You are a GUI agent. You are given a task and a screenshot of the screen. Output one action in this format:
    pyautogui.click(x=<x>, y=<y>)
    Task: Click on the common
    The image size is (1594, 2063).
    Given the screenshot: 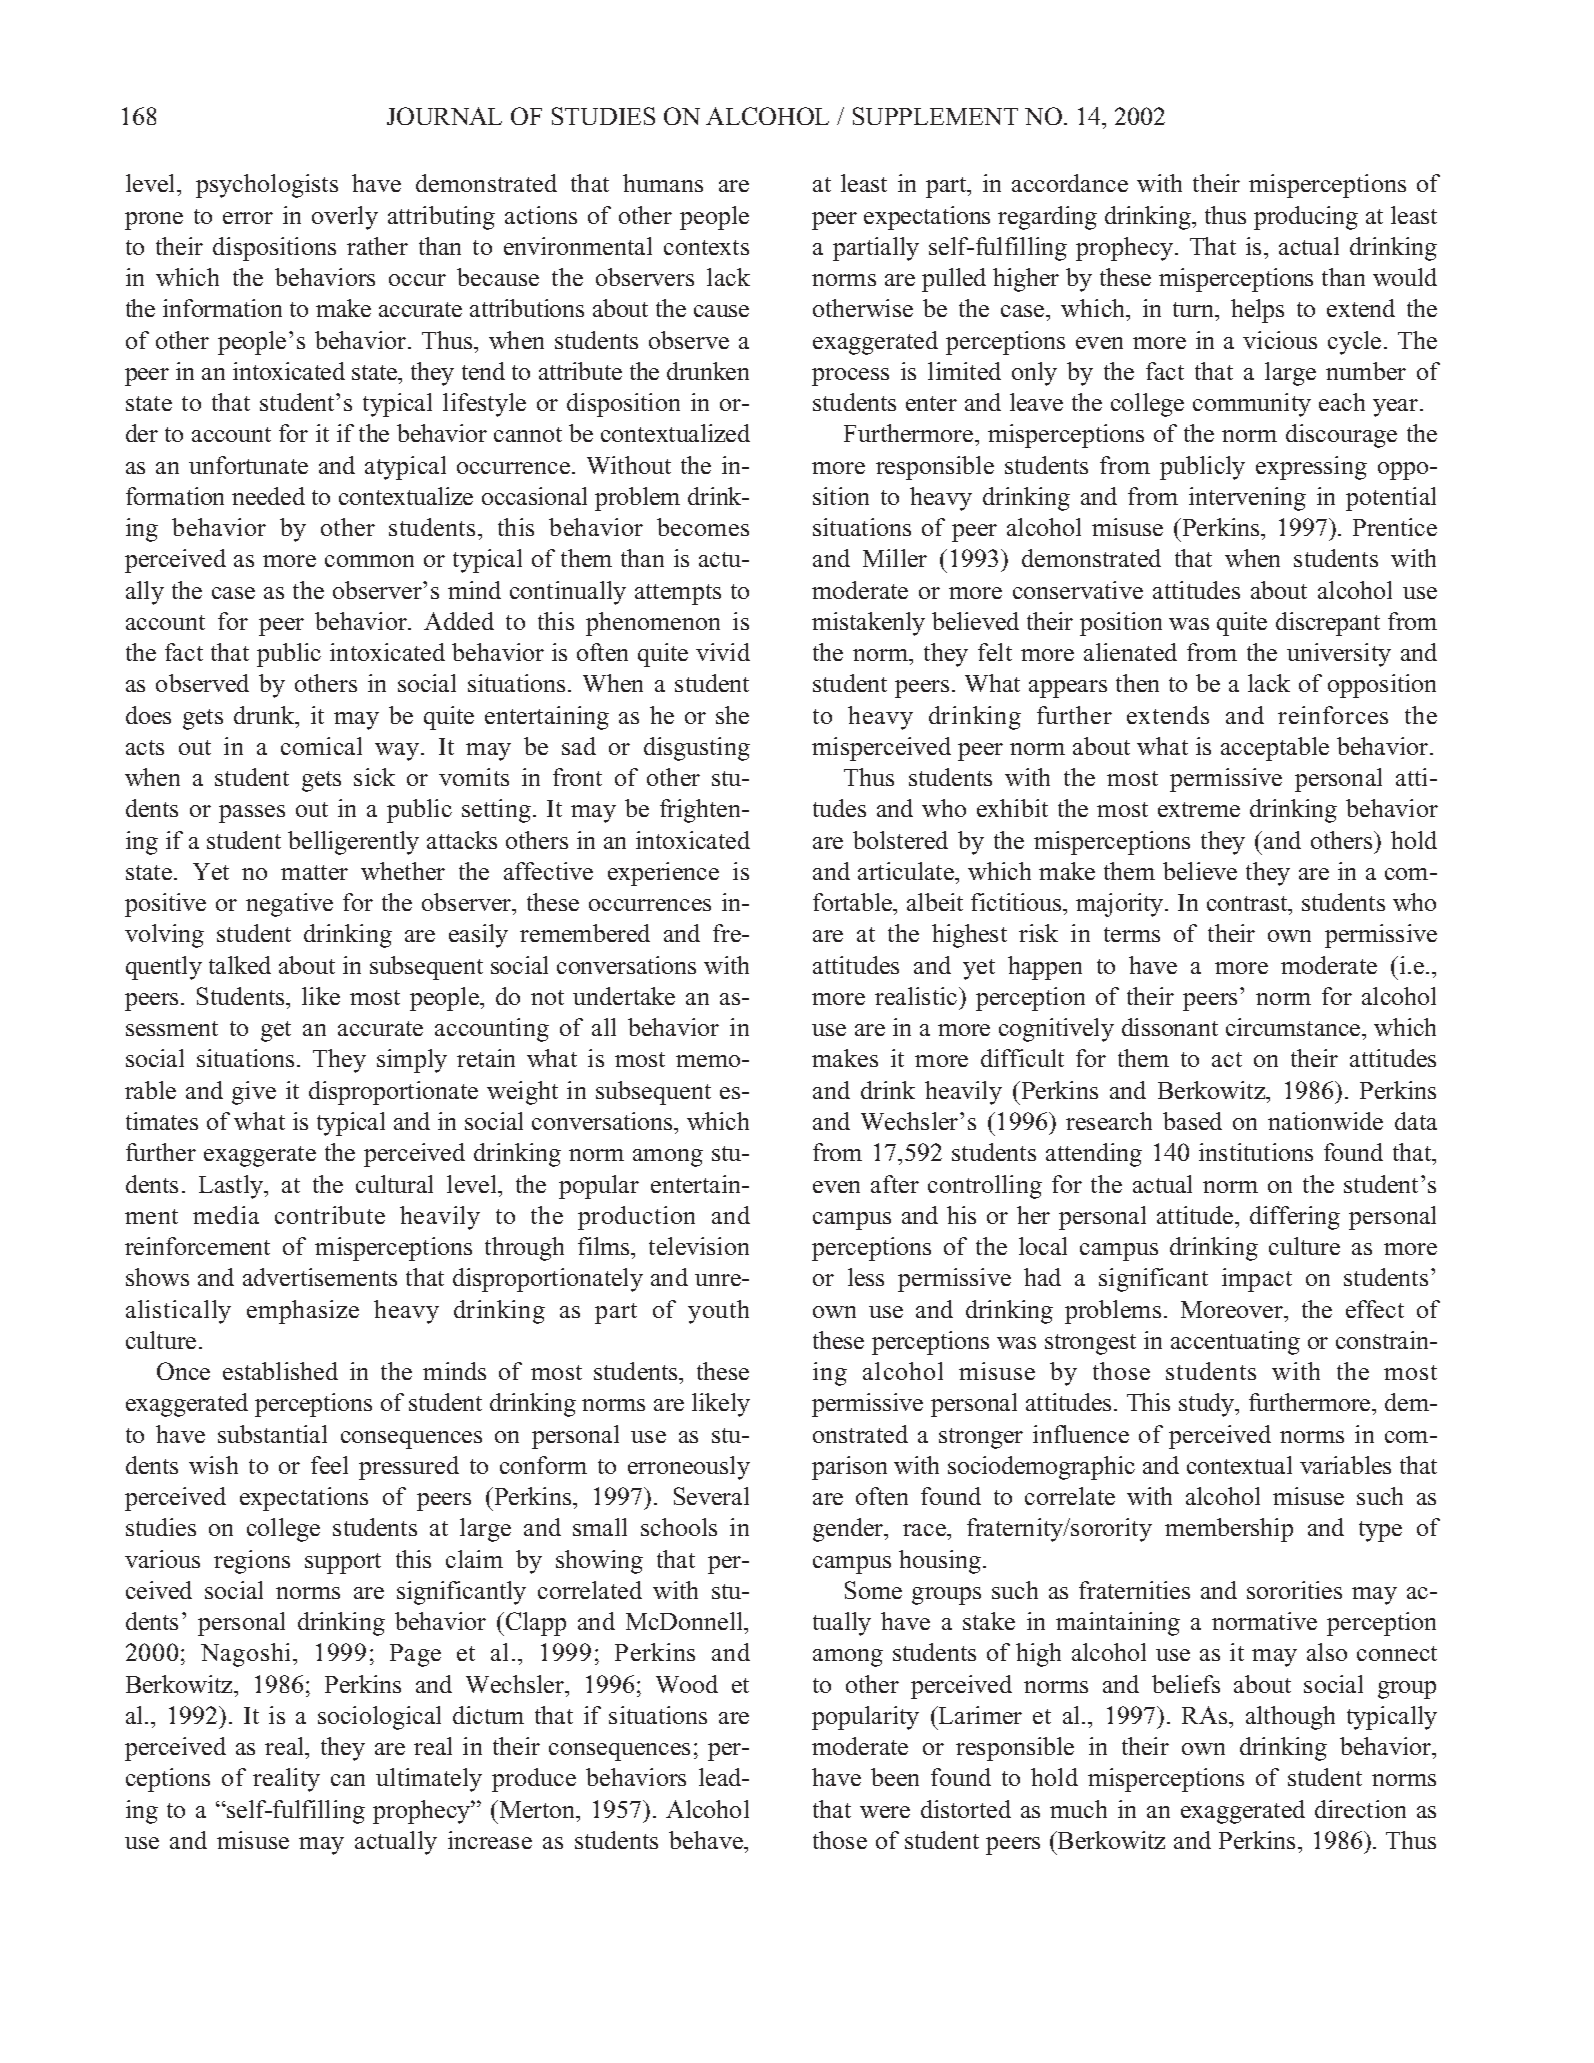 What is the action you would take?
    pyautogui.click(x=369, y=561)
